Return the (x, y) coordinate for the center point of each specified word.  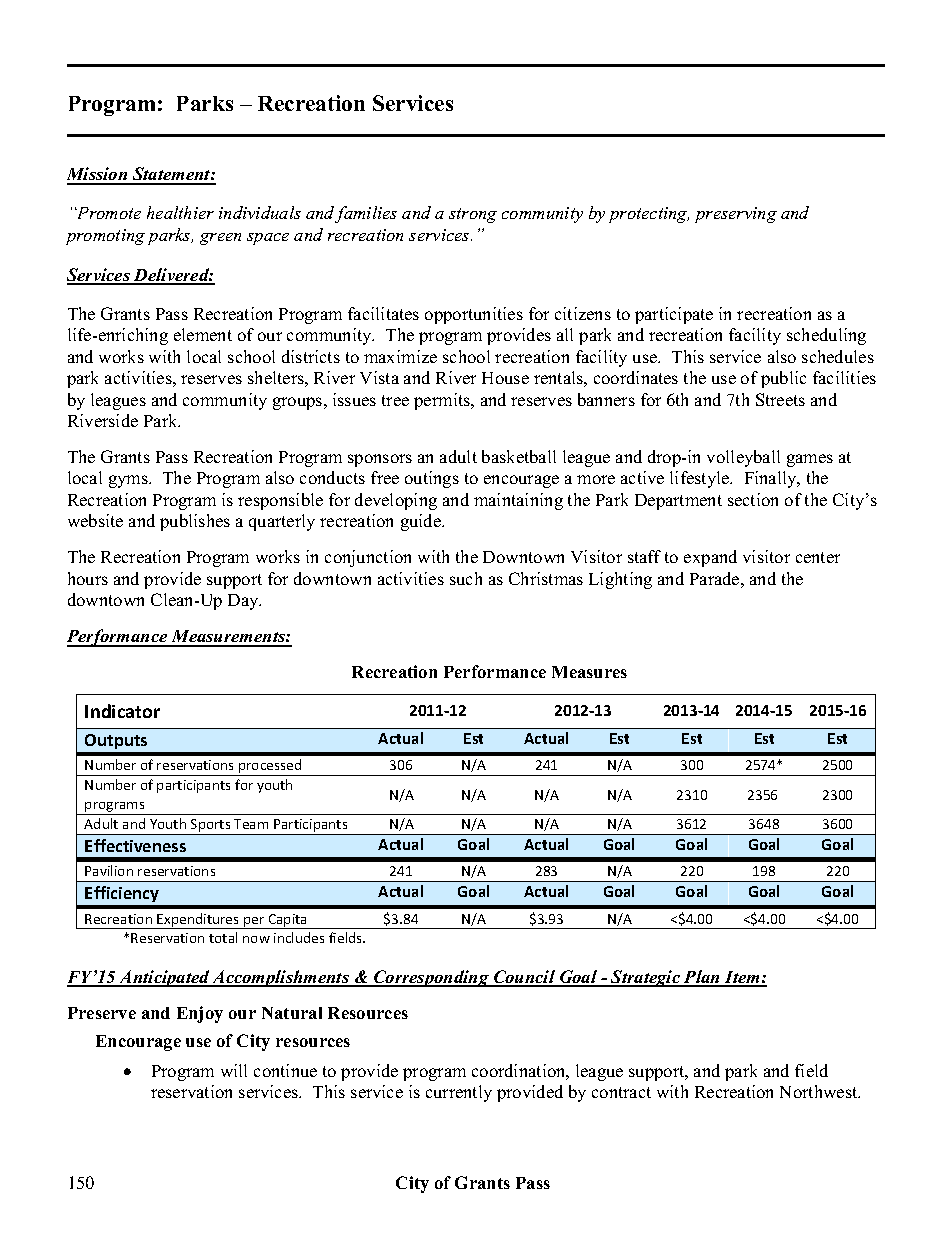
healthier (180, 212)
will (234, 1070)
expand (710, 558)
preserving (736, 215)
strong (473, 215)
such (466, 578)
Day (244, 602)
